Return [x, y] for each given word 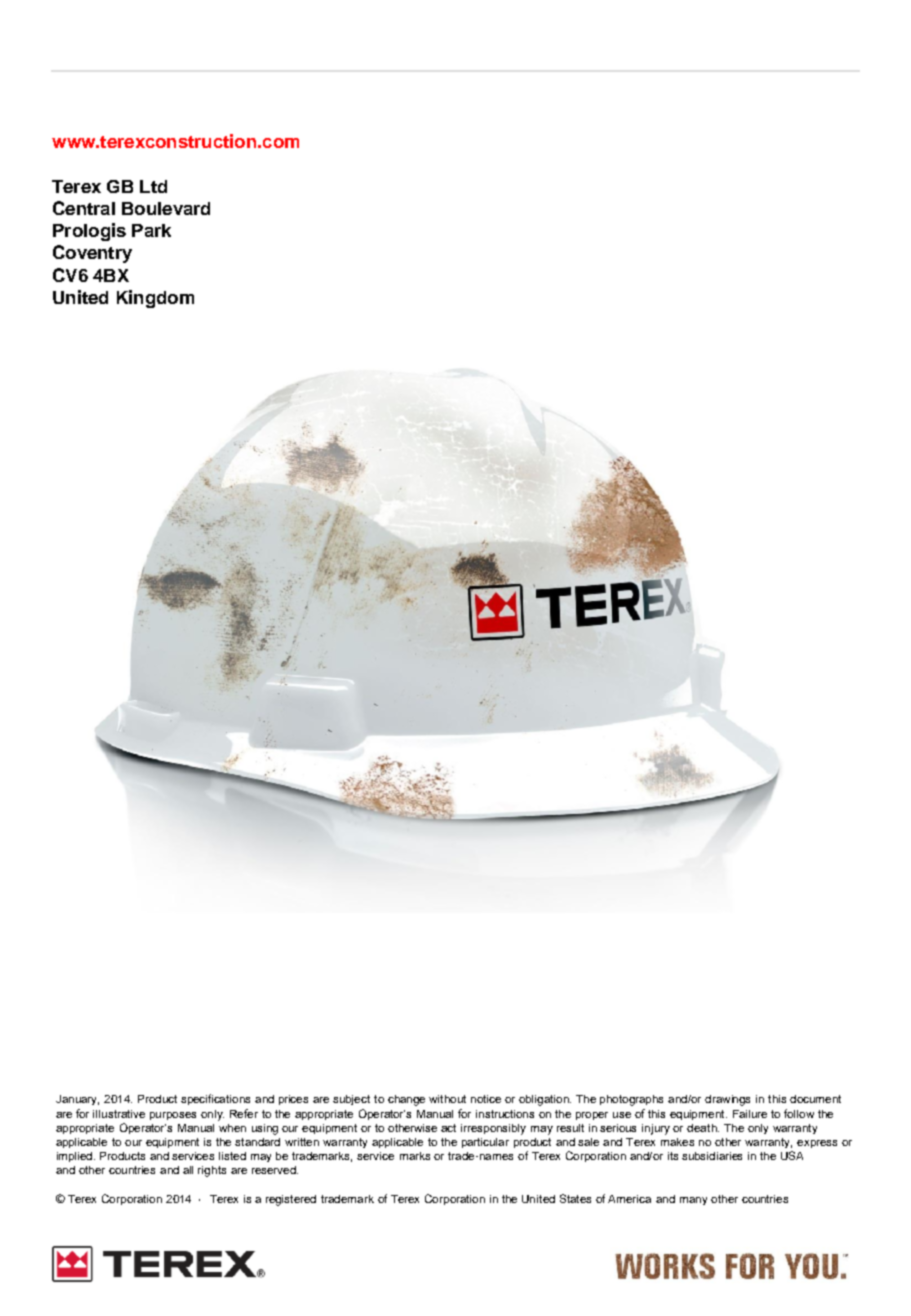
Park [151, 230]
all [188, 1170]
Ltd [153, 186]
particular [485, 1143]
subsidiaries [712, 1156]
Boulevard [166, 208]
